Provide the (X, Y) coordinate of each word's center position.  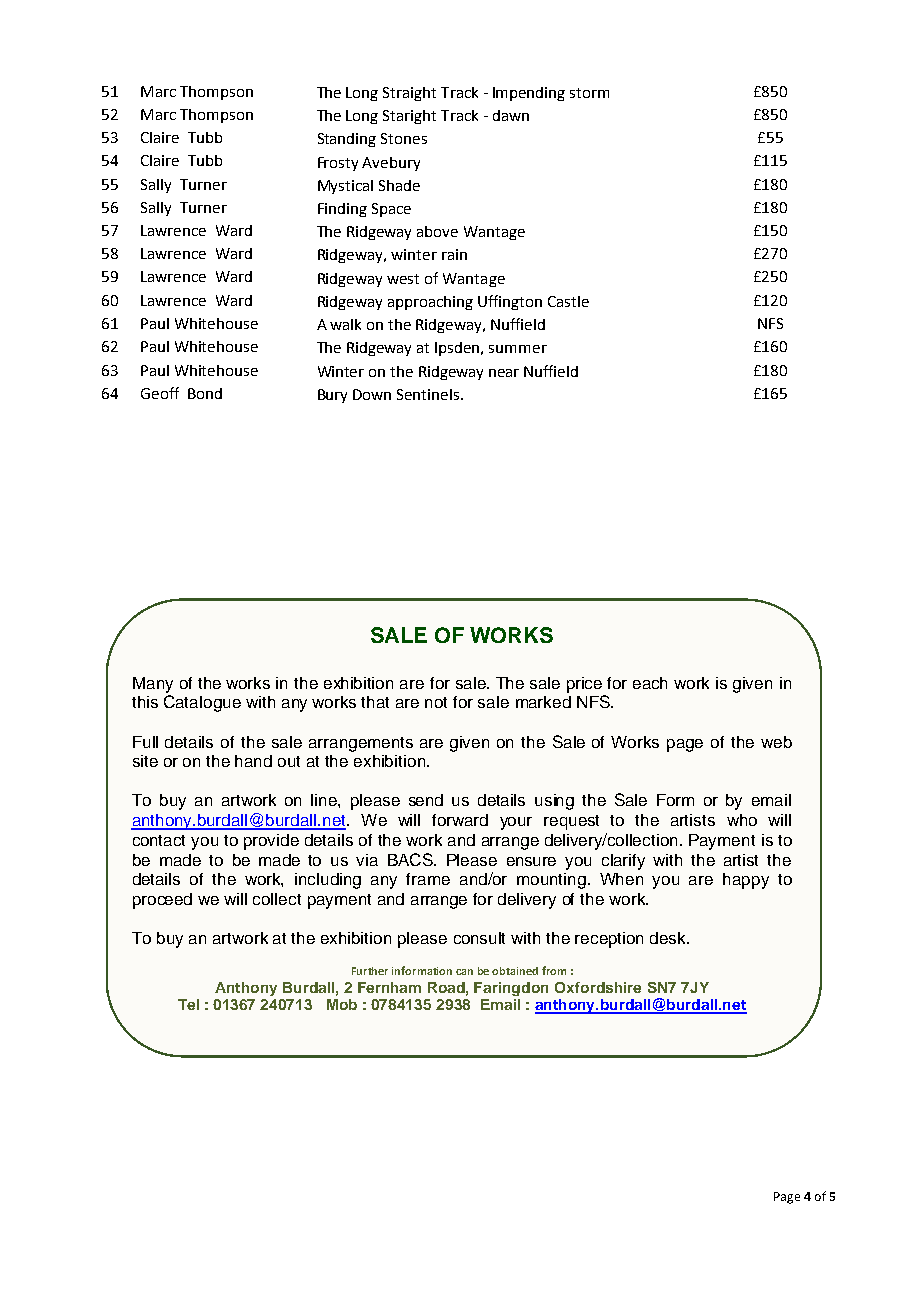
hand (253, 761)
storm (589, 93)
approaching (430, 303)
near (504, 373)
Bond (205, 393)
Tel (188, 1004)
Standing (347, 140)
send (426, 800)
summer (518, 349)
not (436, 702)
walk (345, 324)
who (742, 820)
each (650, 683)
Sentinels (429, 394)
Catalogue (202, 703)
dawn (511, 115)
